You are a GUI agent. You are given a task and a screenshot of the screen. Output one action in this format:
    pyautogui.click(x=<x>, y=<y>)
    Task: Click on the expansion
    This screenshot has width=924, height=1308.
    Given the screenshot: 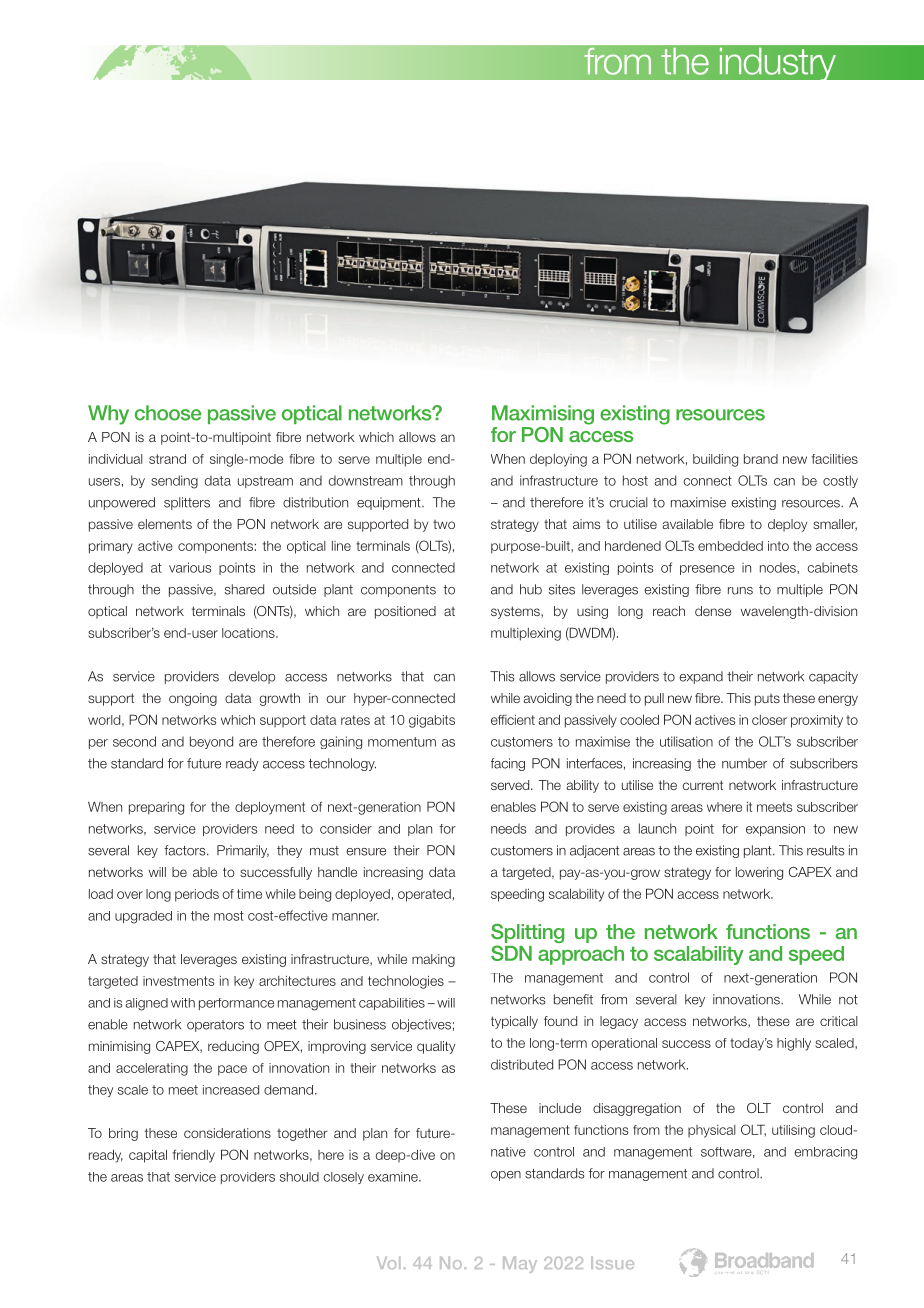 What is the action you would take?
    pyautogui.click(x=775, y=830)
